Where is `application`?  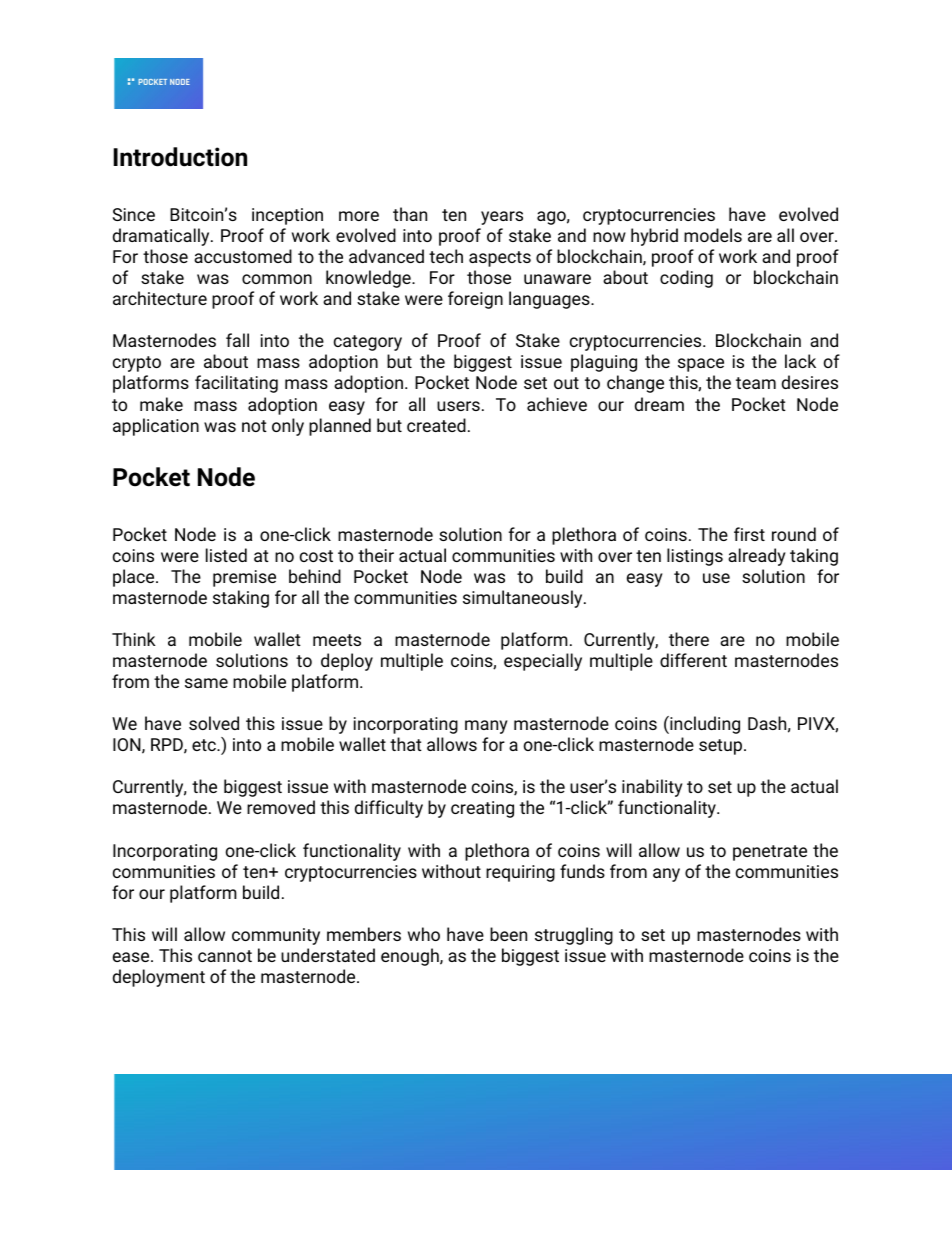 application is located at coordinates (156, 427).
